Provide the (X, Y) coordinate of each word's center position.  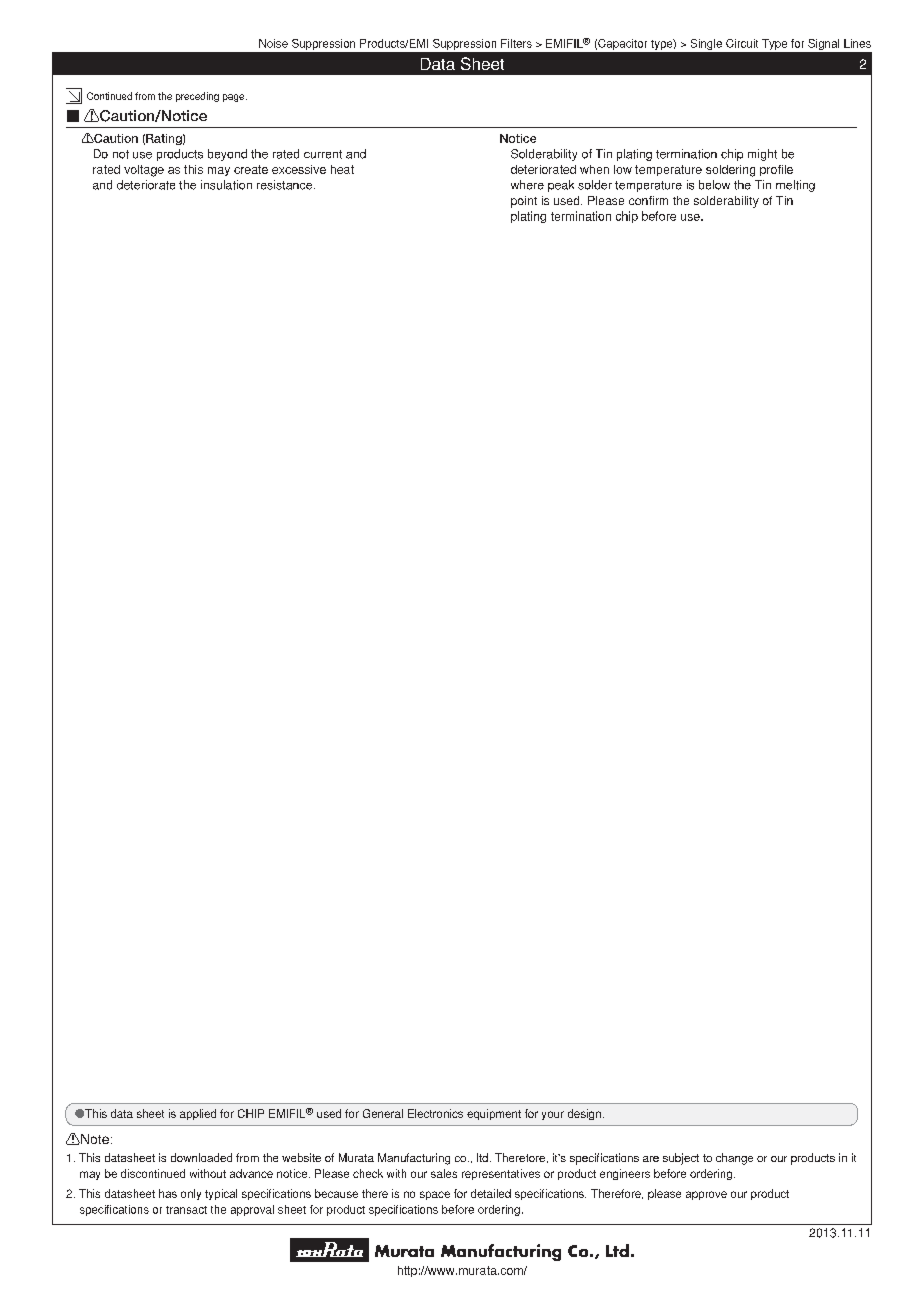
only (191, 1194)
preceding (197, 97)
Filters (516, 43)
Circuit (742, 43)
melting (795, 186)
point (524, 202)
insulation (226, 185)
